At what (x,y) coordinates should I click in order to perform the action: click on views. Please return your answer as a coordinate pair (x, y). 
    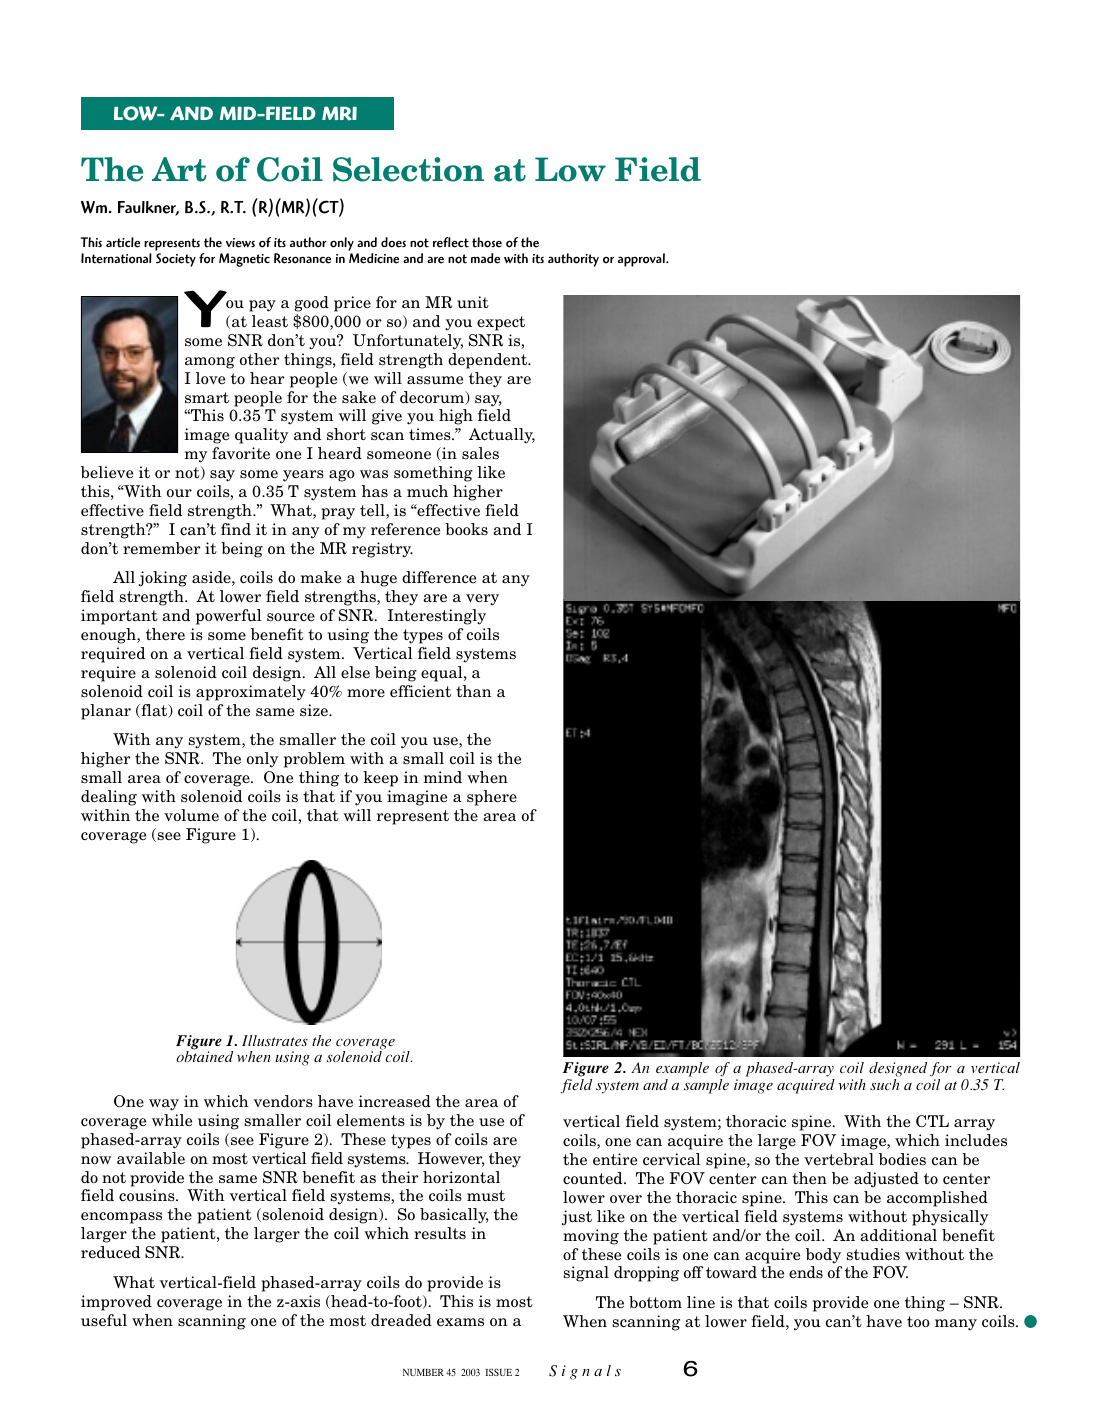
    Looking at the image, I should click on (240, 243).
